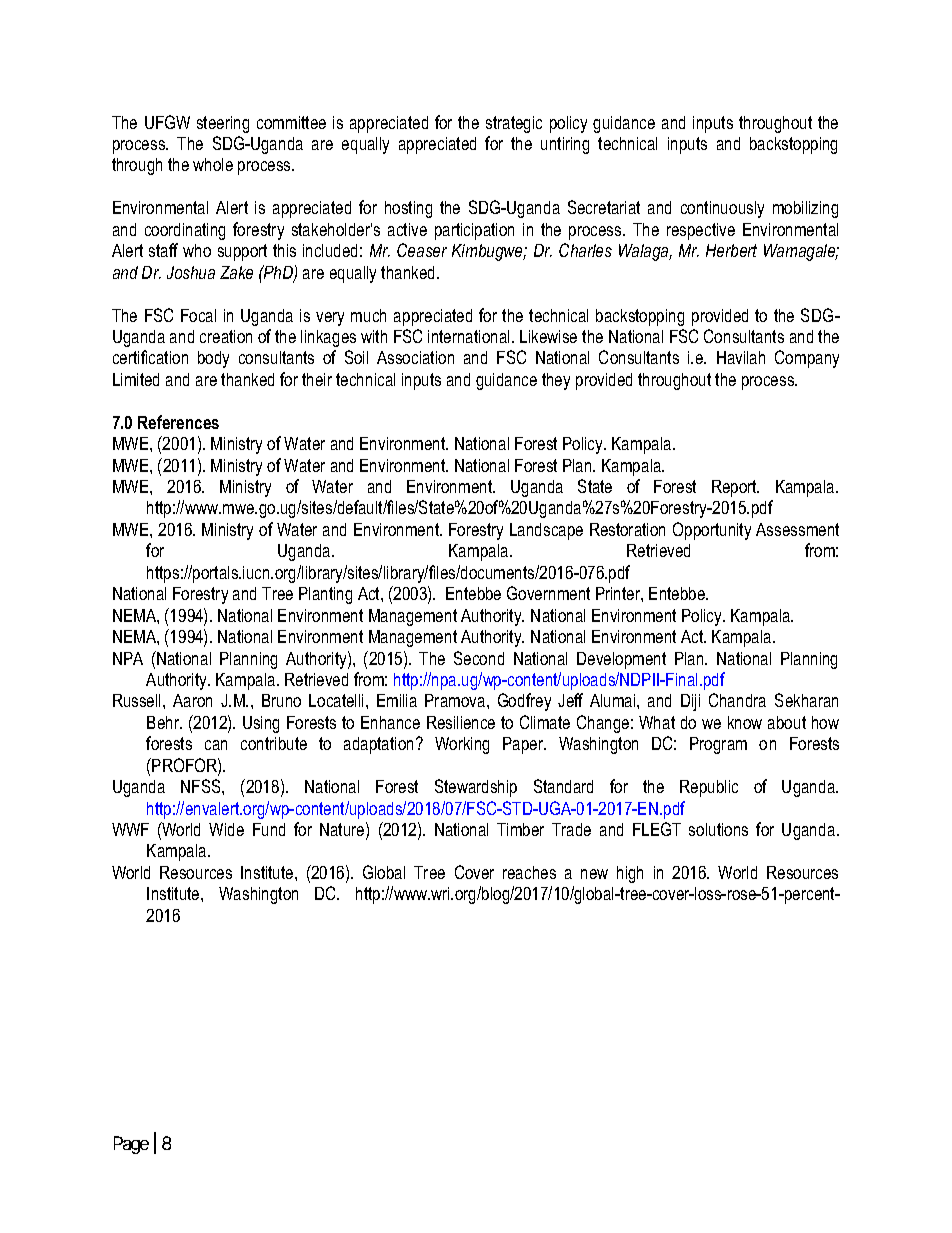  I want to click on strategic, so click(514, 124).
